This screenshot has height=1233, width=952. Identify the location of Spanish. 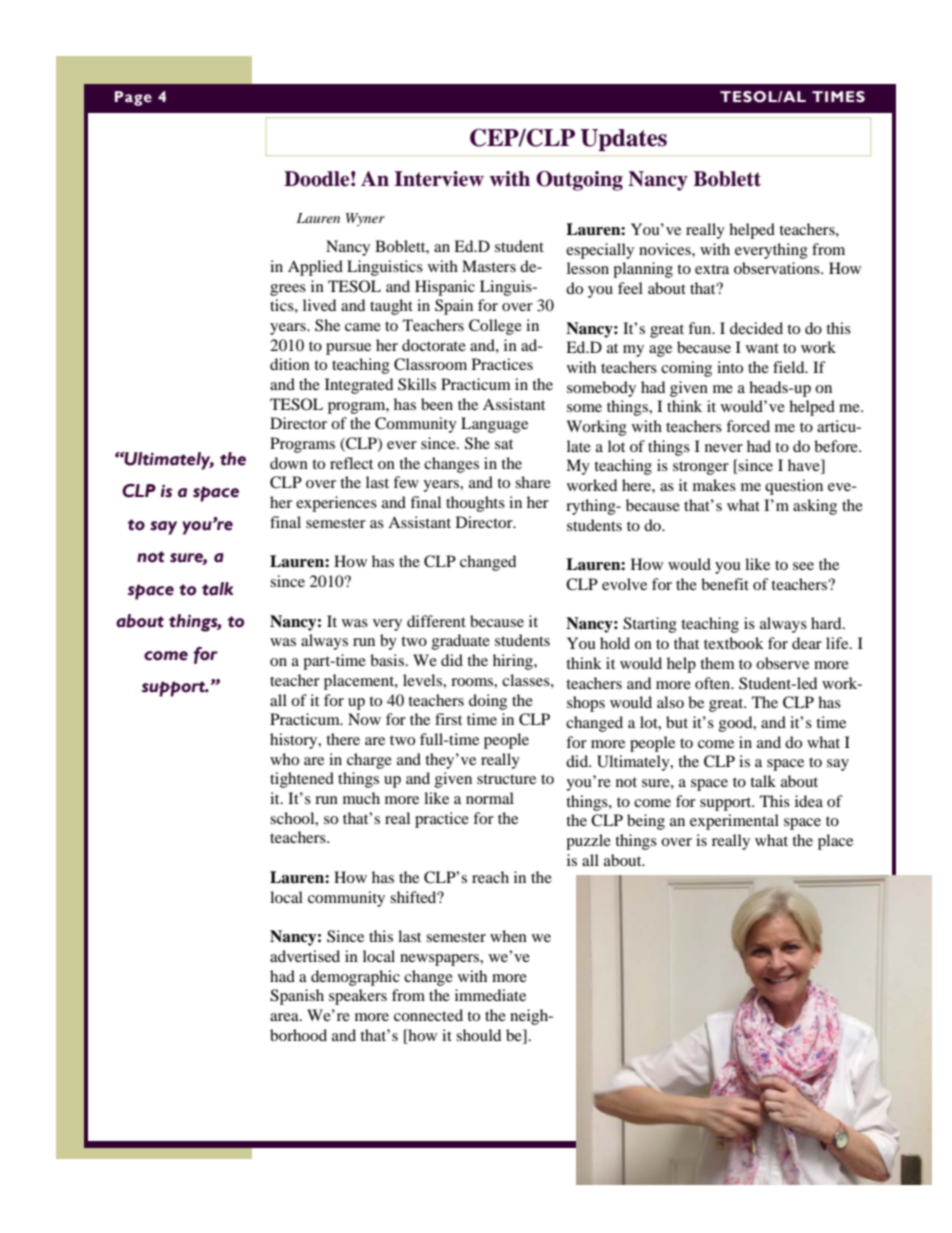
(297, 997).
